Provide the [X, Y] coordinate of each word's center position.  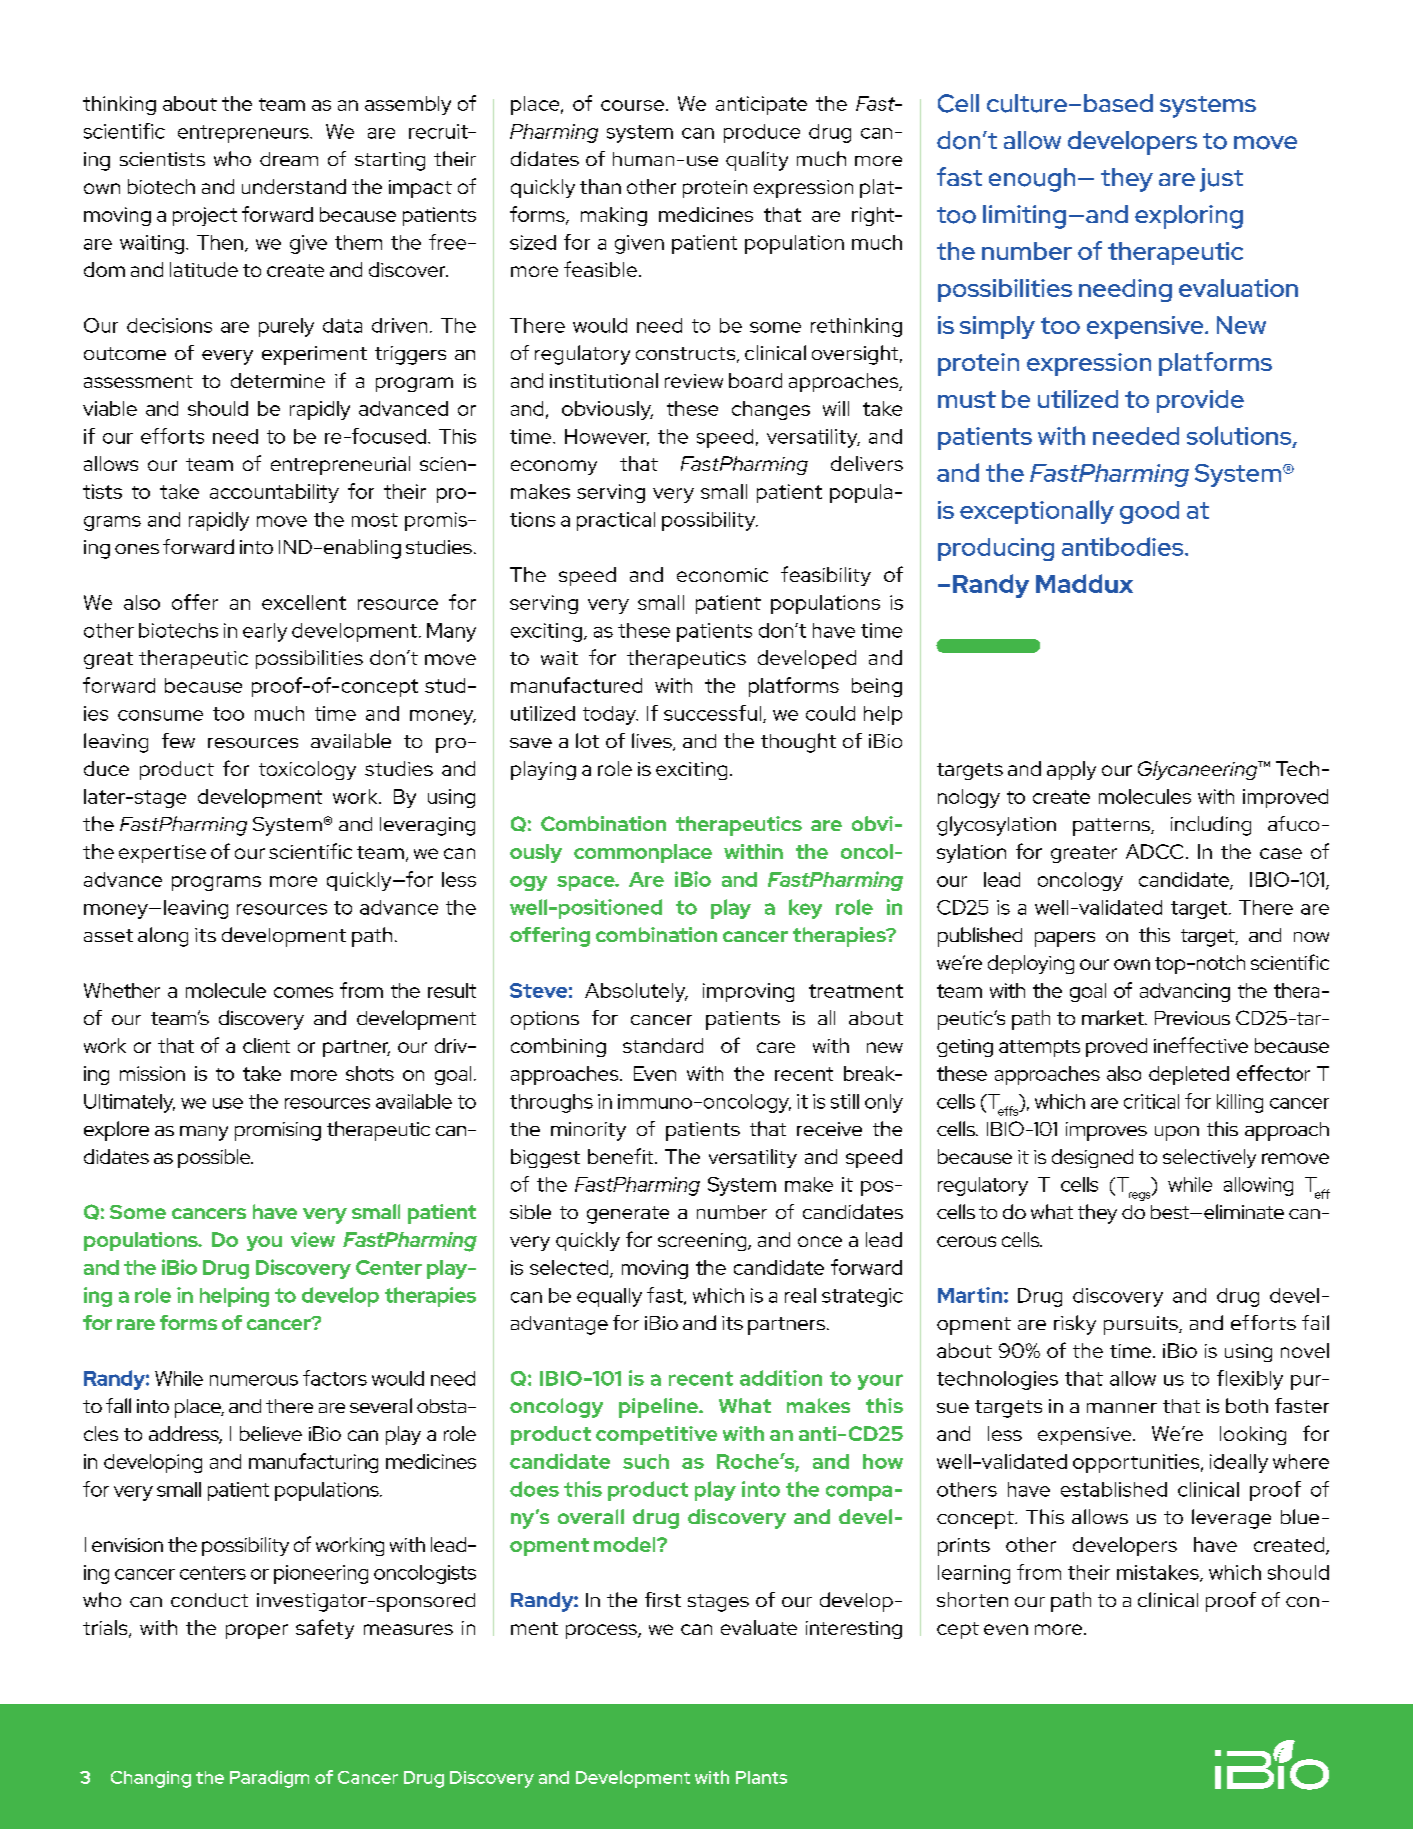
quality [757, 161]
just [1221, 180]
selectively [1209, 1158]
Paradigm [269, 1779]
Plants [761, 1777]
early [265, 632]
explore [116, 1131]
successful [714, 714]
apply [1071, 770]
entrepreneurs [244, 134]
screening [703, 1242]
